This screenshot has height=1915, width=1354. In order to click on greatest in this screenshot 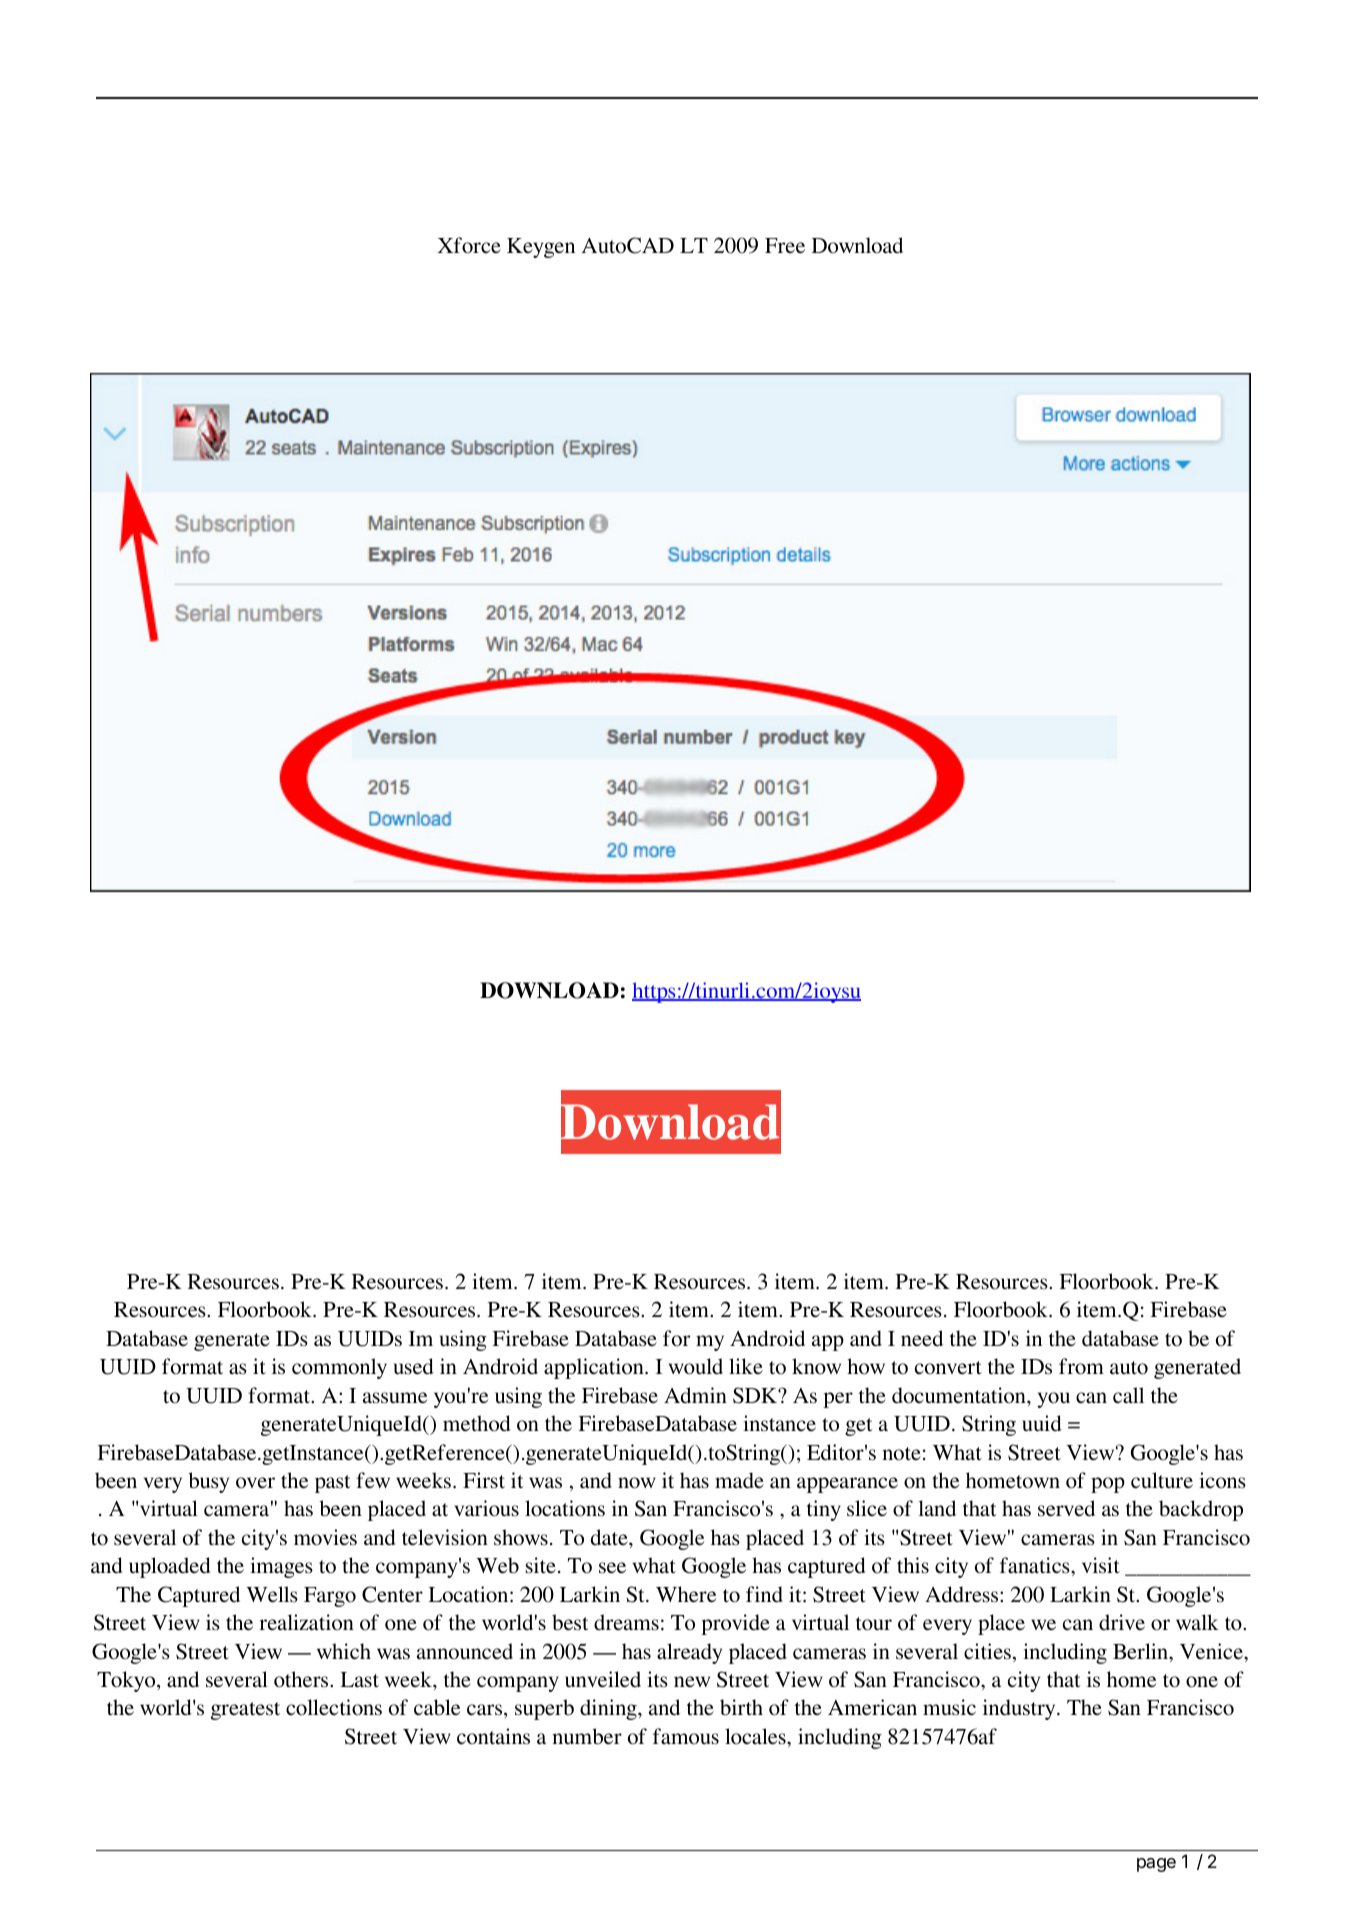, I will do `click(245, 1711)`.
